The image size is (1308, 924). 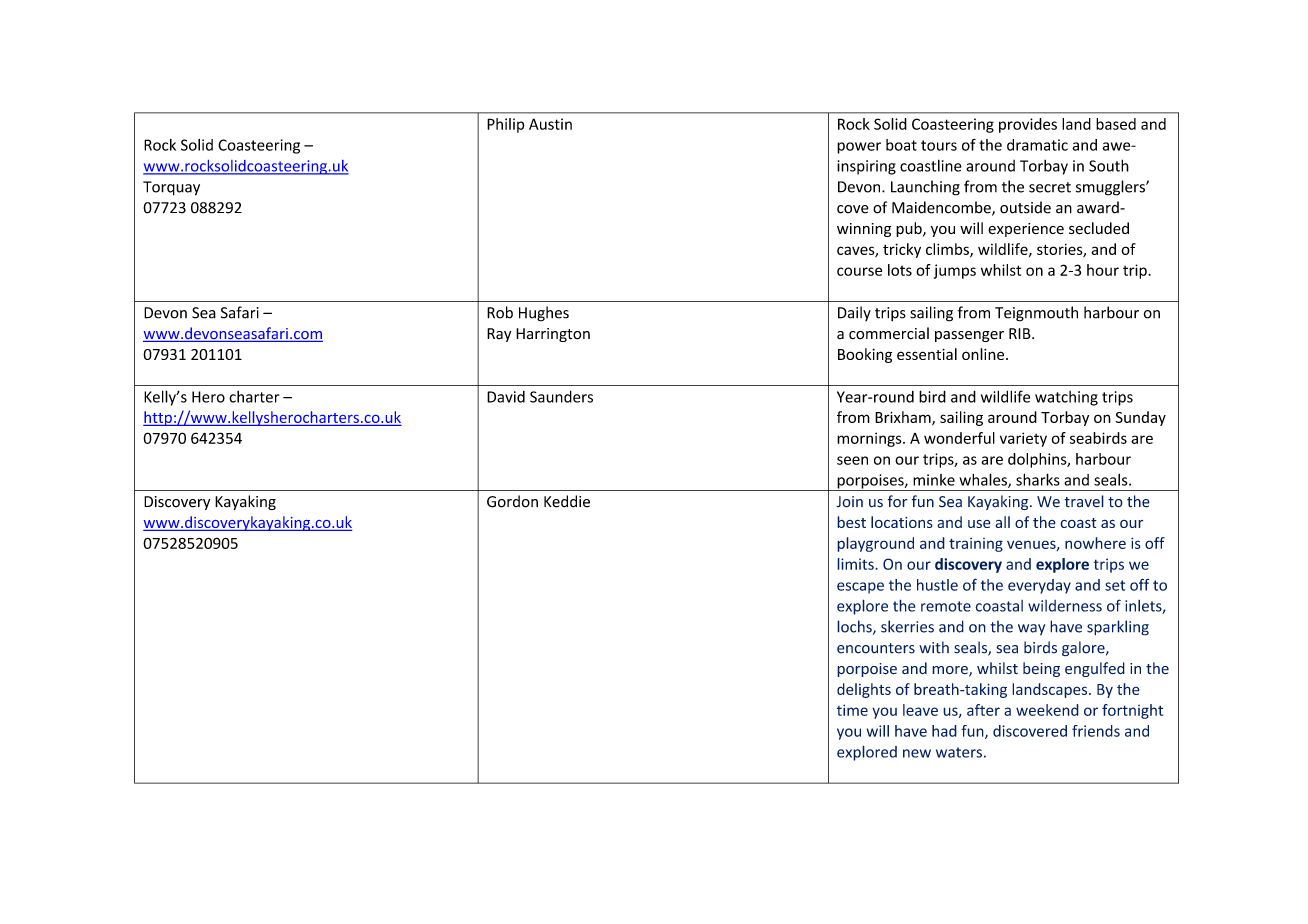 I want to click on time, so click(x=852, y=710).
